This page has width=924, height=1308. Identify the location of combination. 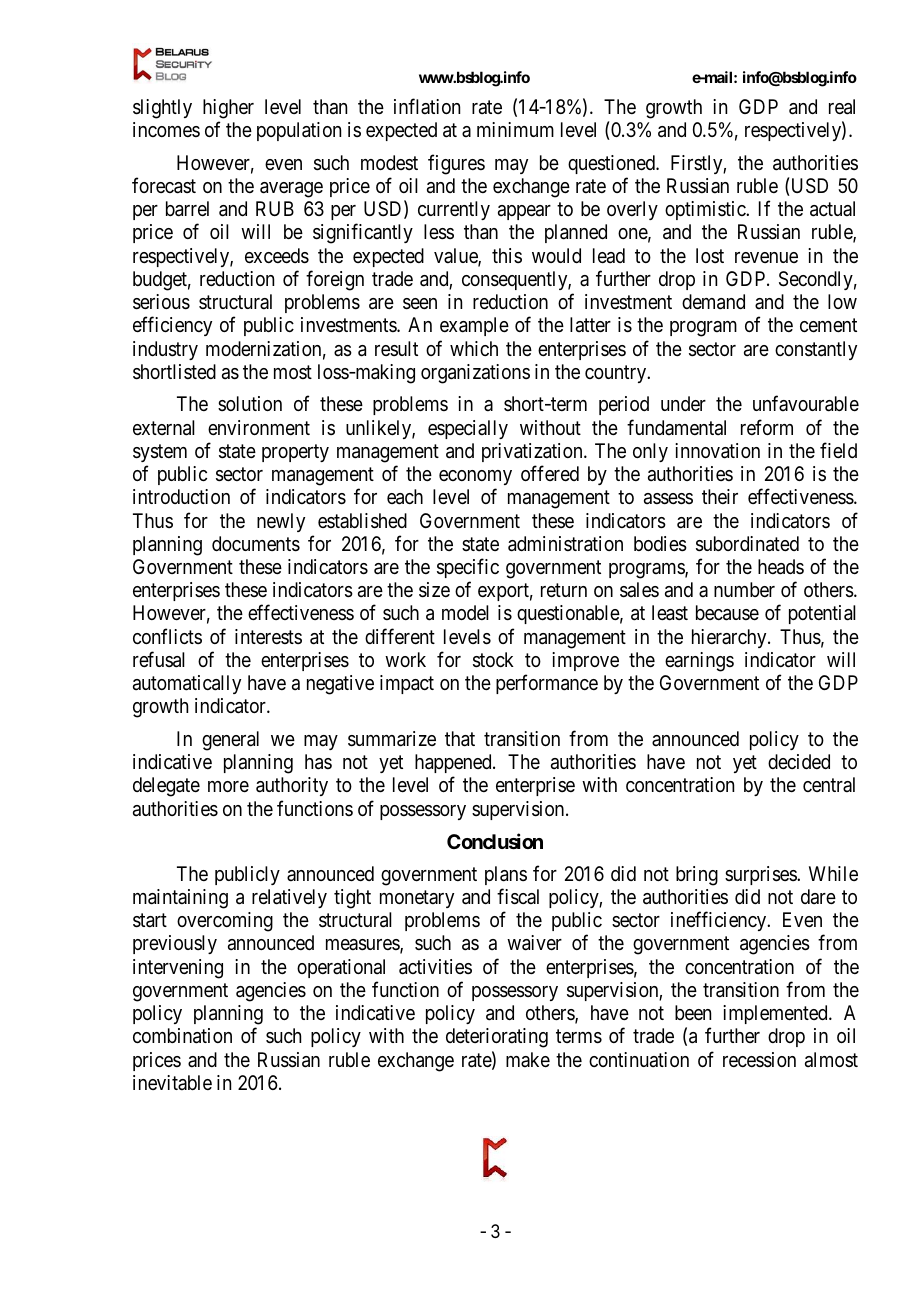
(182, 1036).
